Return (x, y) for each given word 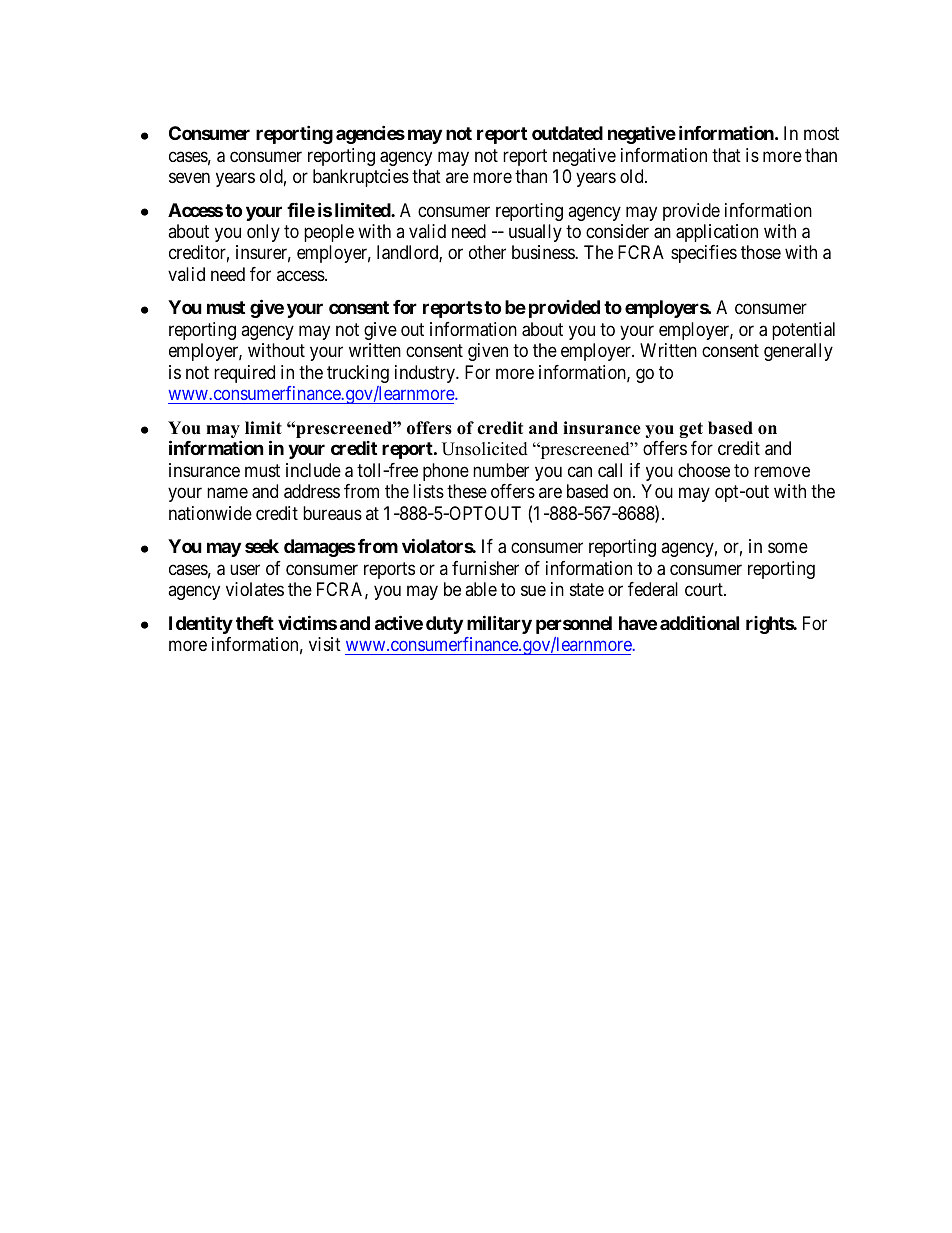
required (244, 374)
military (499, 624)
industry (426, 374)
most (821, 134)
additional (699, 622)
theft (255, 623)
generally (798, 352)
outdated (567, 133)
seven (189, 178)
